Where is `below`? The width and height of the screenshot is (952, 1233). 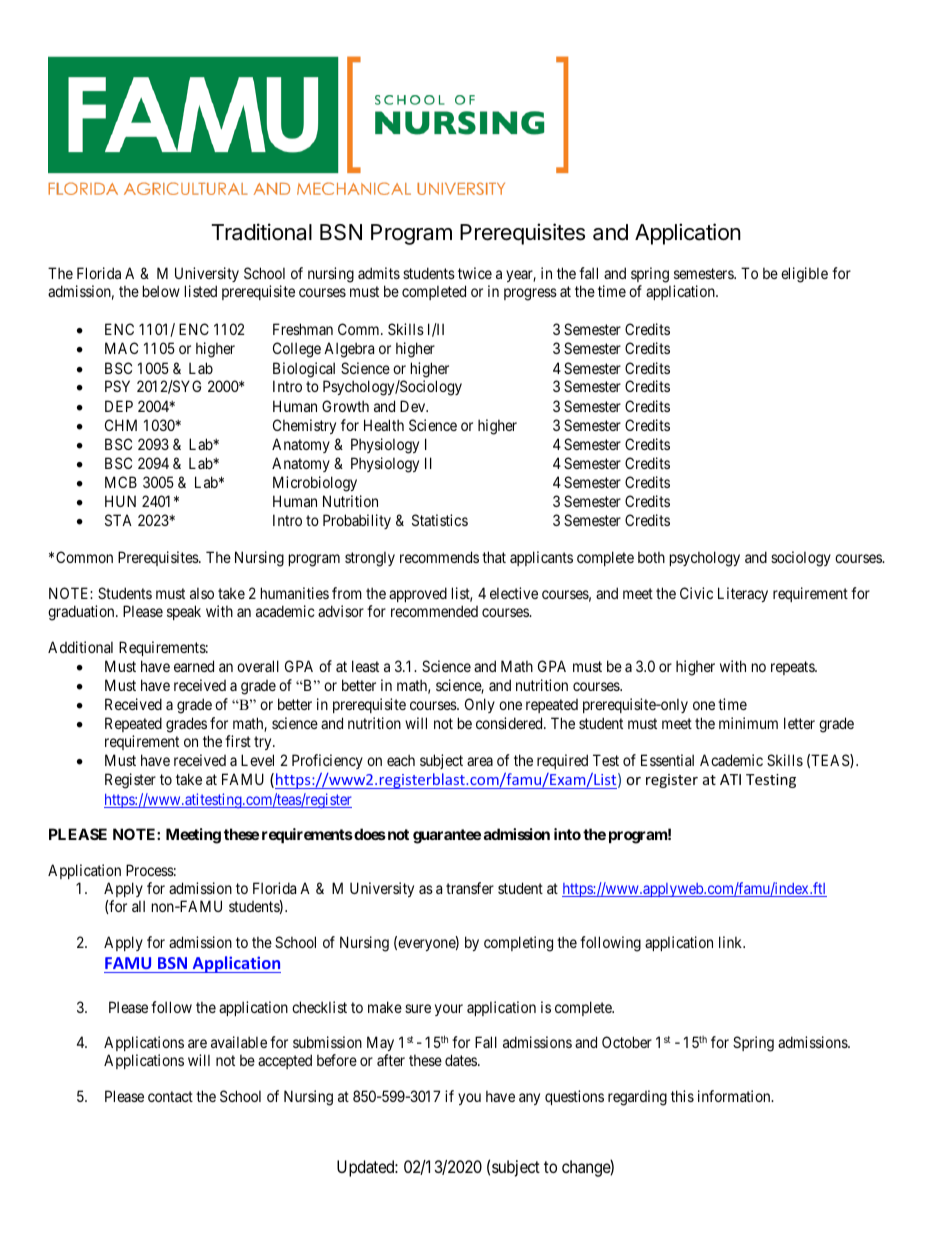
below is located at coordinates (161, 291).
